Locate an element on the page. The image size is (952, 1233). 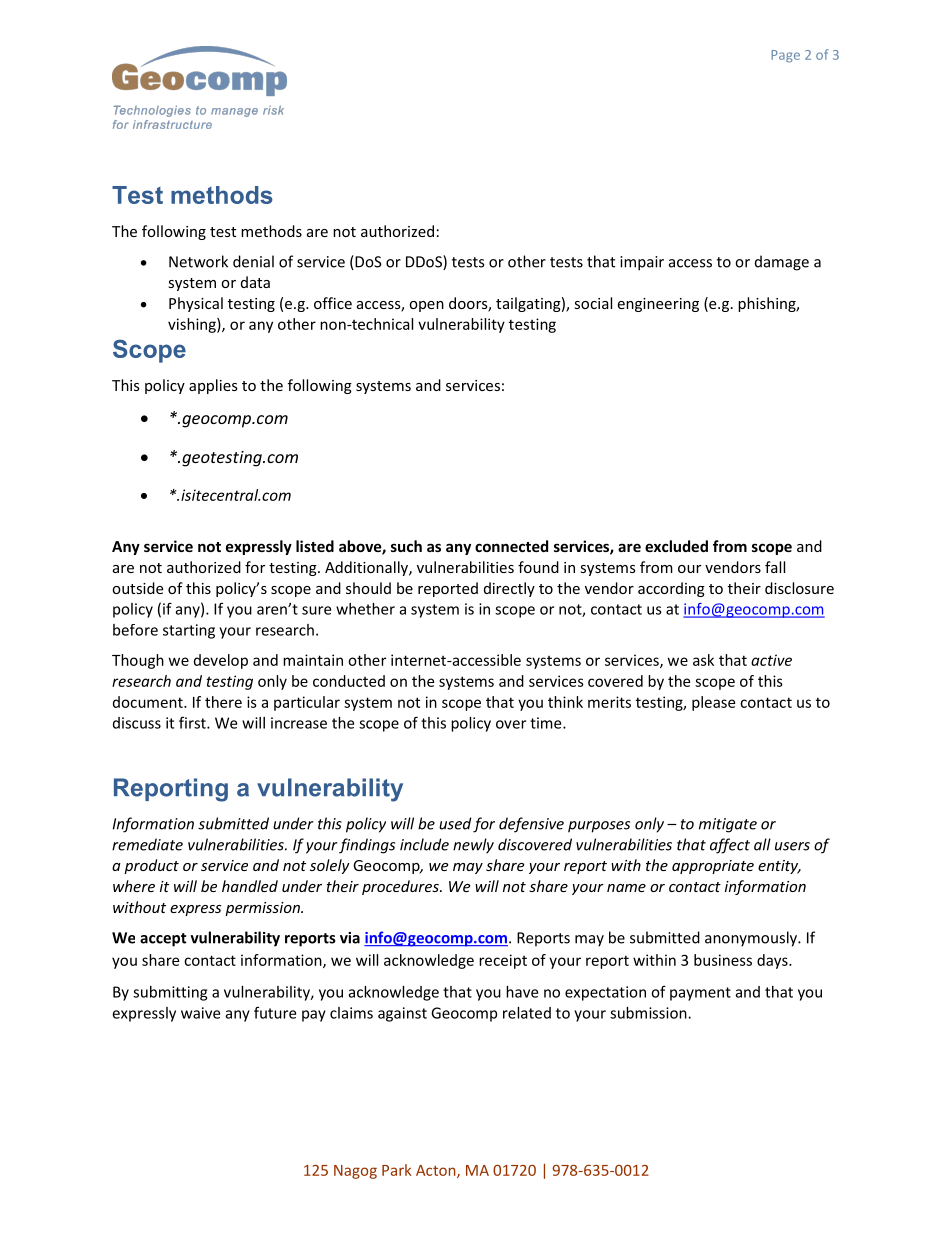
waive is located at coordinates (200, 1013).
